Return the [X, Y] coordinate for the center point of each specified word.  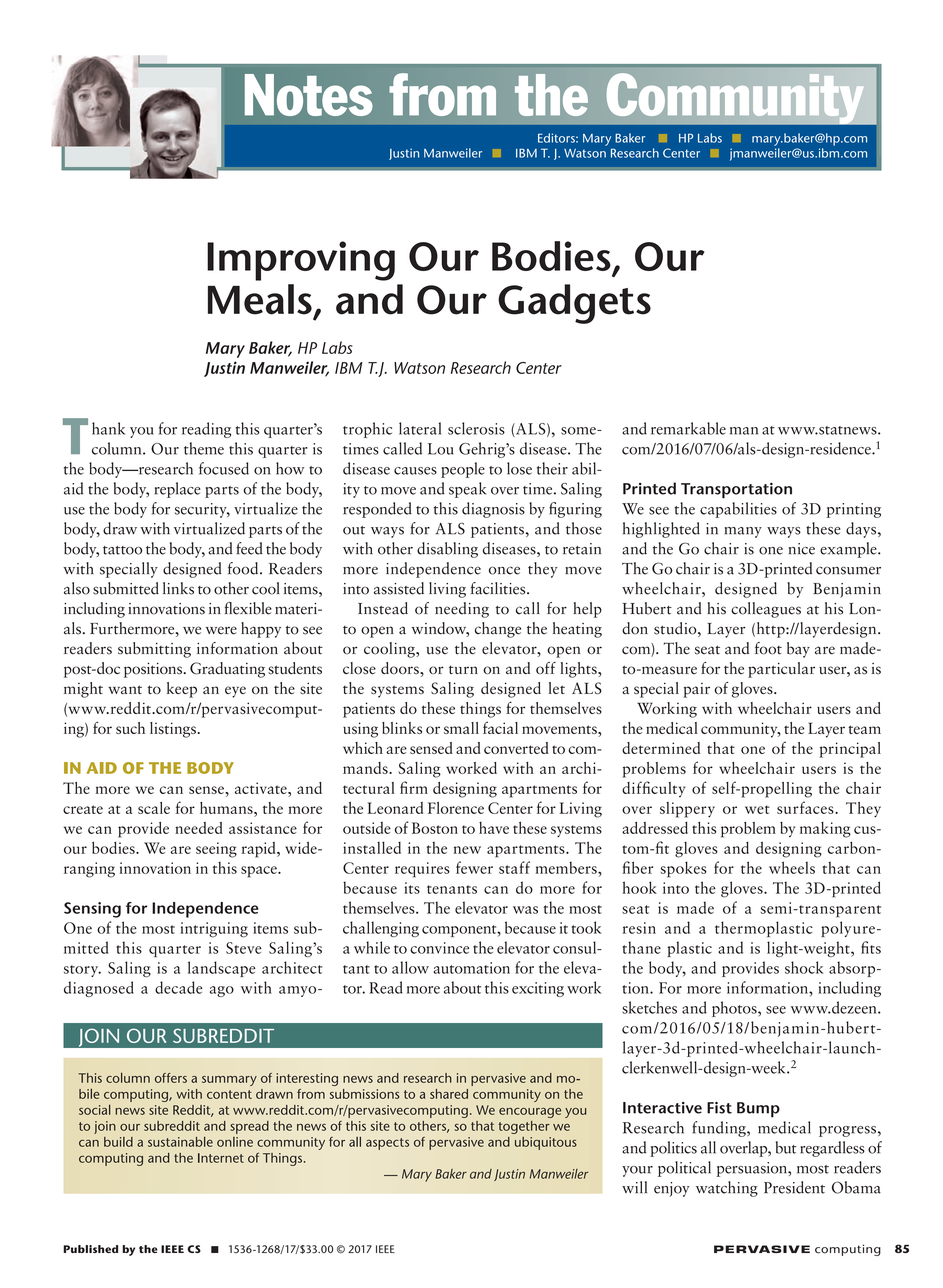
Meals [260, 299]
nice [802, 549]
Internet [221, 1158]
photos [735, 1009]
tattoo [122, 550]
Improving [301, 261]
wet [757, 809]
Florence [456, 808]
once [504, 570]
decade [178, 987]
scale [154, 808]
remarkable [688, 428]
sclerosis [476, 428]
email [826, 139]
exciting [538, 989]
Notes [309, 95]
